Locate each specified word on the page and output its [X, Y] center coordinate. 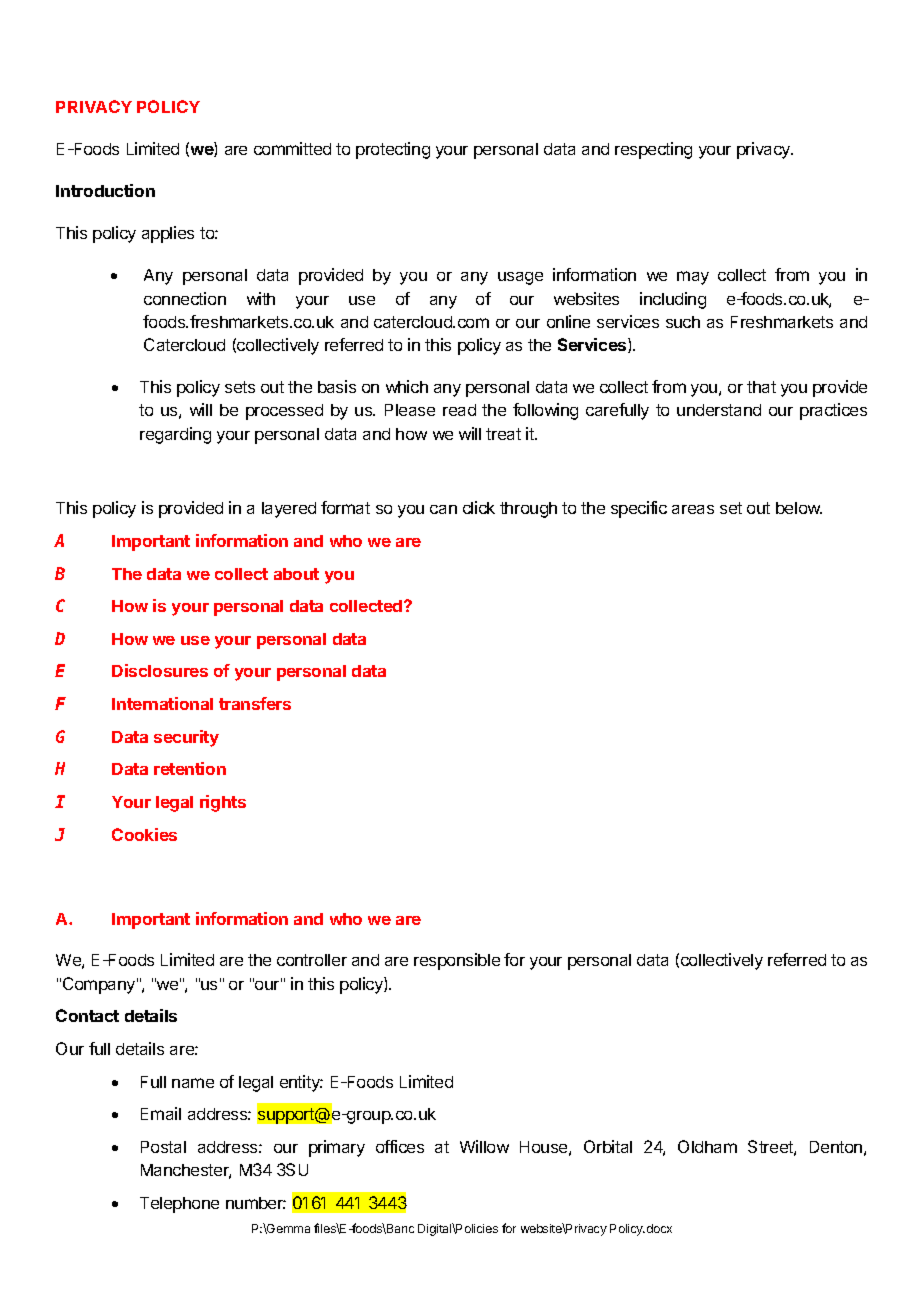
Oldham [707, 1146]
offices [400, 1146]
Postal [163, 1147]
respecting [653, 150]
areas [693, 509]
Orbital [608, 1146]
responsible [457, 961]
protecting [393, 150]
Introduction [105, 190]
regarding [175, 435]
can [443, 509]
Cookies [144, 834]
